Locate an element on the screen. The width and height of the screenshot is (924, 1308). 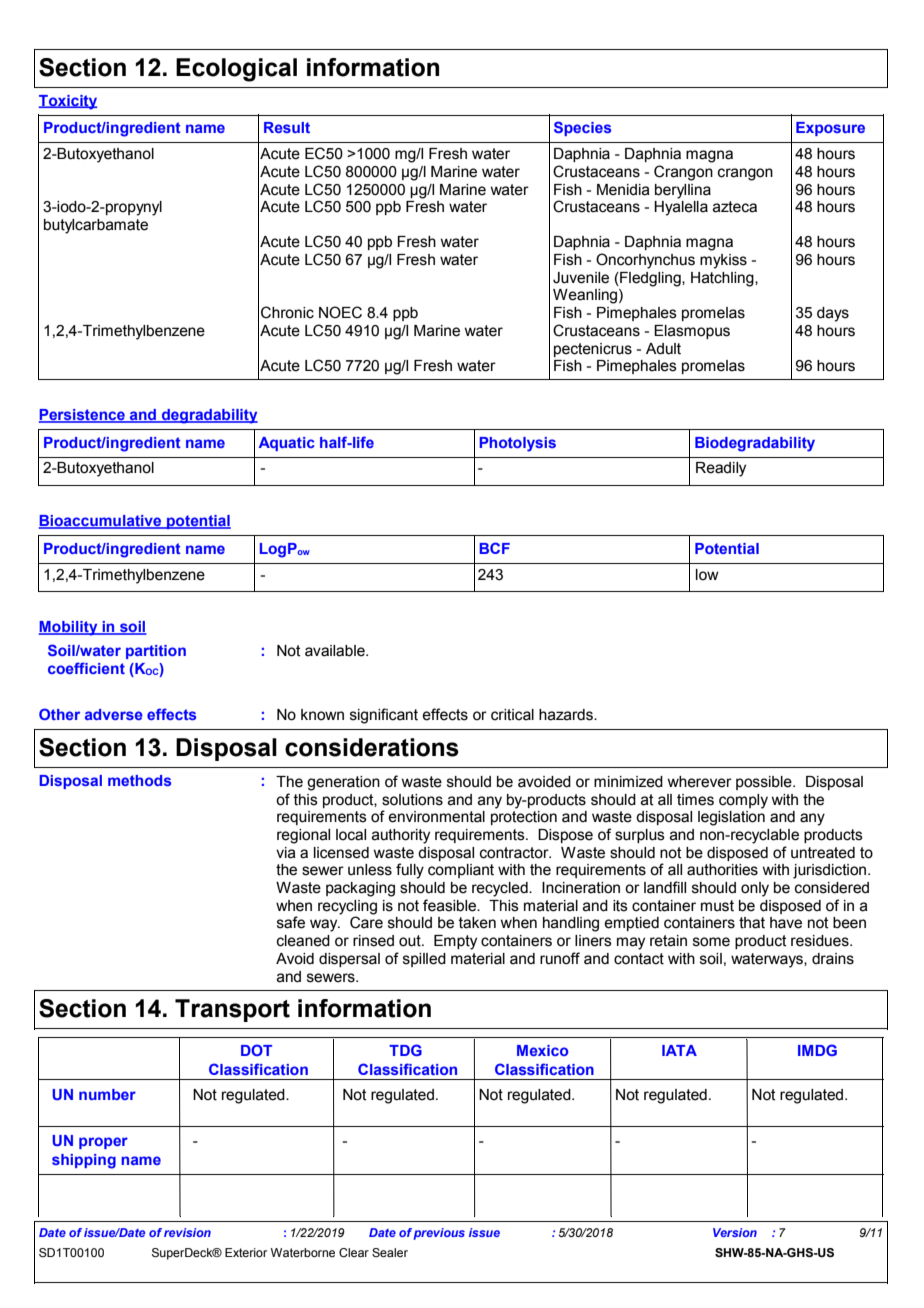
Species is located at coordinates (582, 128).
